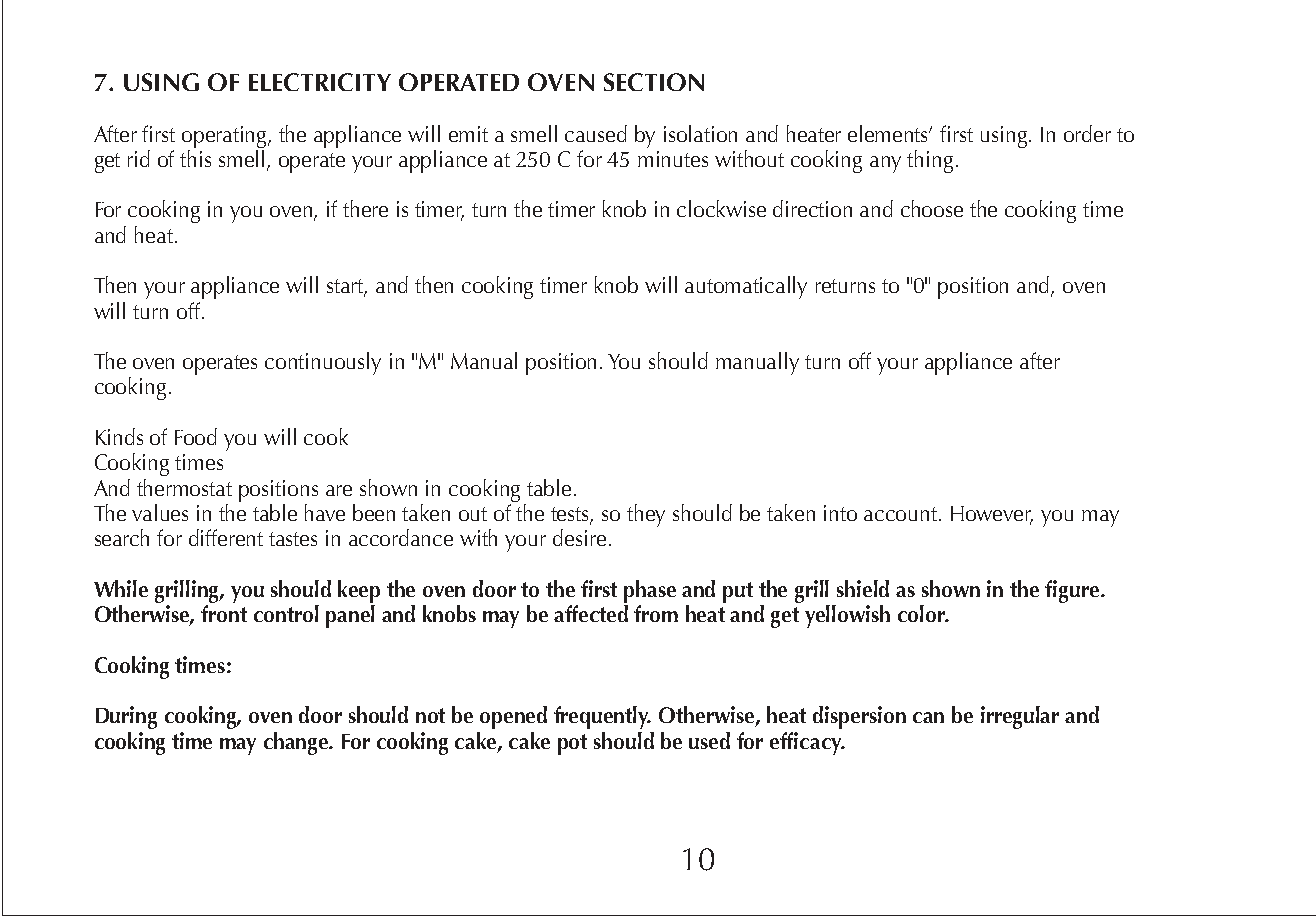 The width and height of the document is (1316, 916). What do you see at coordinates (602, 717) in the document?
I see `frequently` at bounding box center [602, 717].
